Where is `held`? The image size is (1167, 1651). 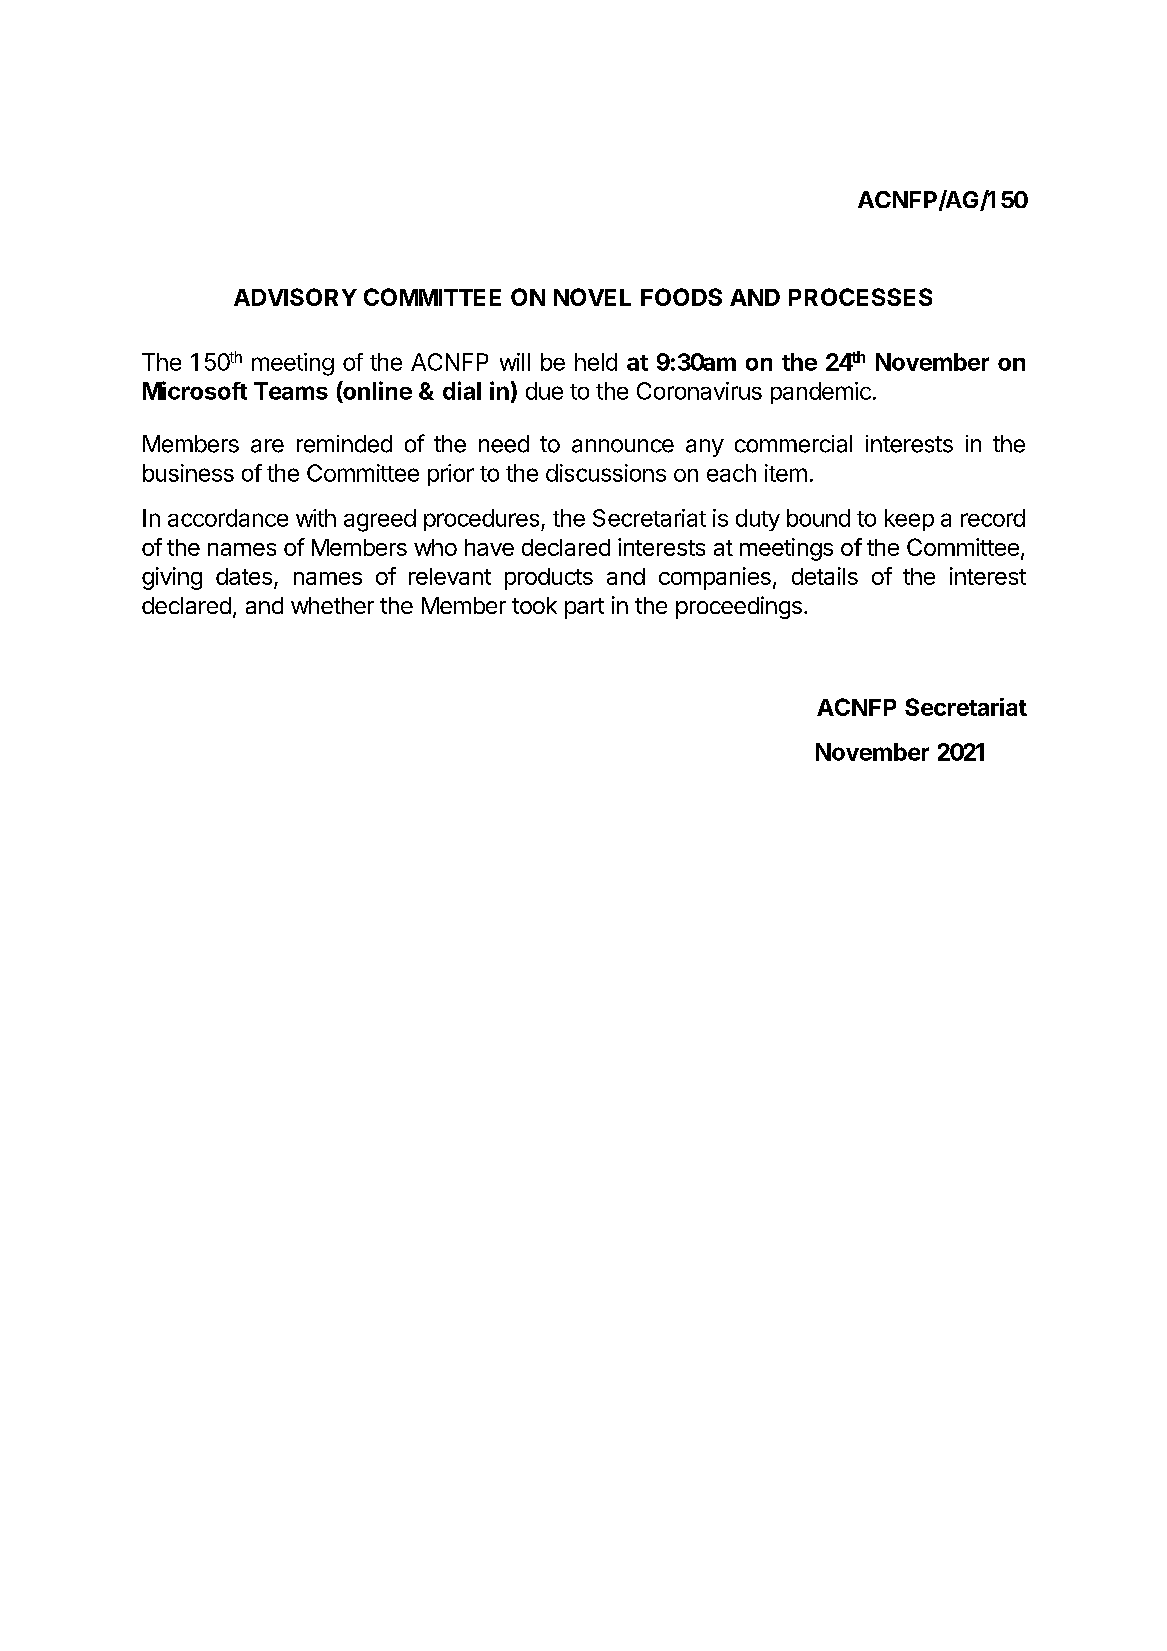 held is located at coordinates (596, 362).
